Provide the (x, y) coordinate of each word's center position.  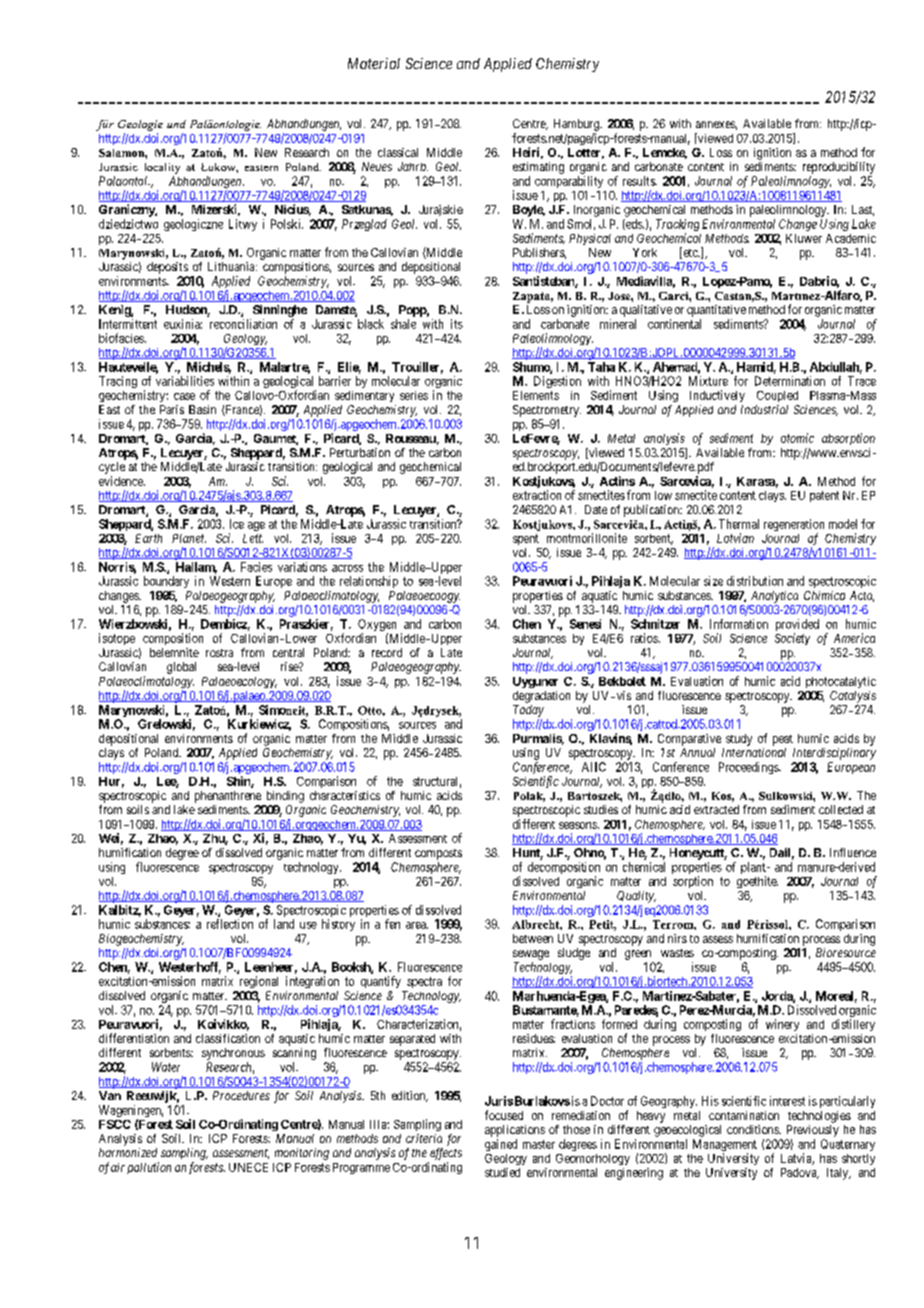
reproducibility (839, 168)
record (387, 652)
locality (162, 168)
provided (797, 626)
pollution (149, 1168)
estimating (538, 168)
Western (230, 581)
